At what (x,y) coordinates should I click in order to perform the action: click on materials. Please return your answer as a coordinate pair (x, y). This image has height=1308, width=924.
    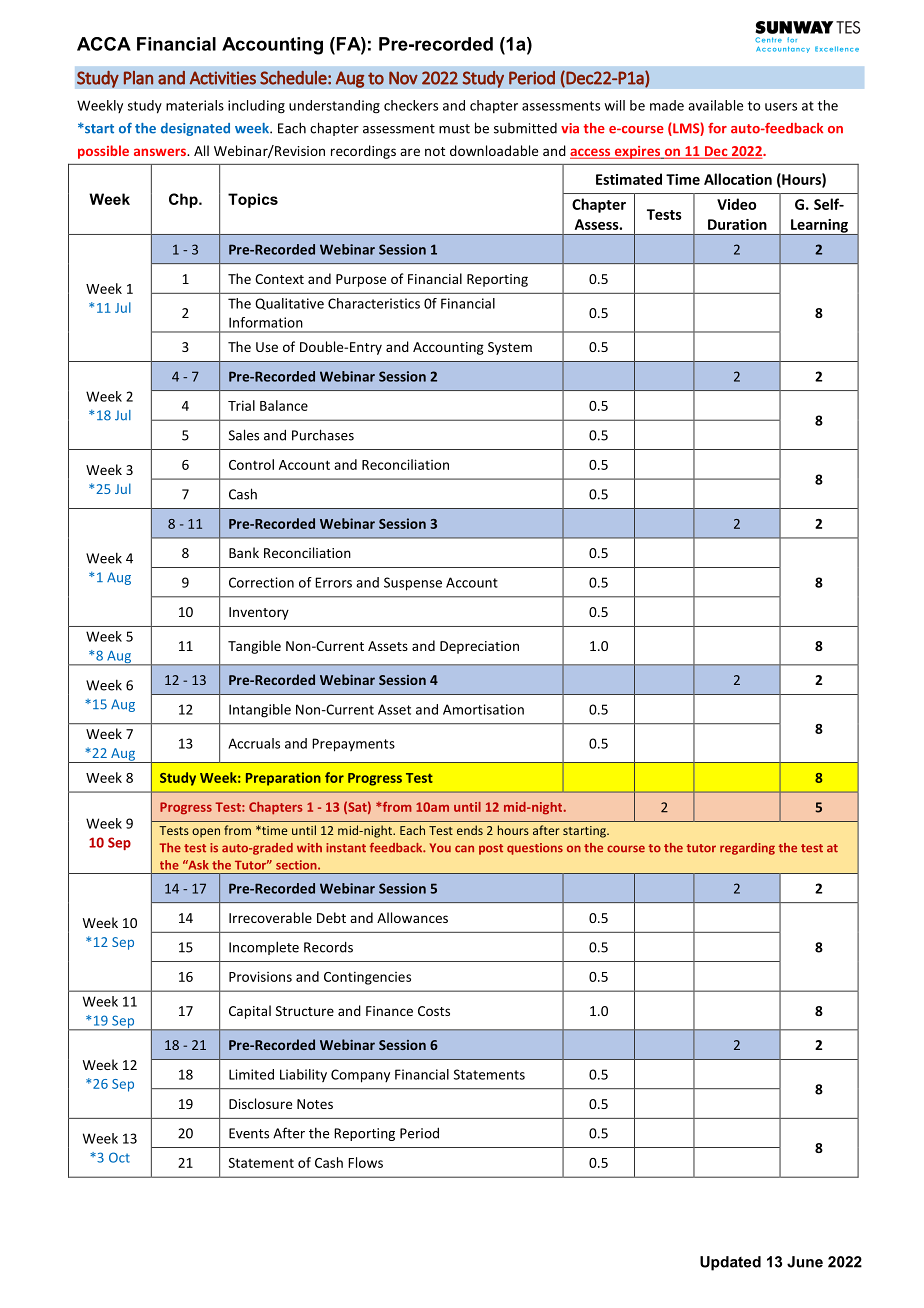
    Looking at the image, I should click on (195, 105).
